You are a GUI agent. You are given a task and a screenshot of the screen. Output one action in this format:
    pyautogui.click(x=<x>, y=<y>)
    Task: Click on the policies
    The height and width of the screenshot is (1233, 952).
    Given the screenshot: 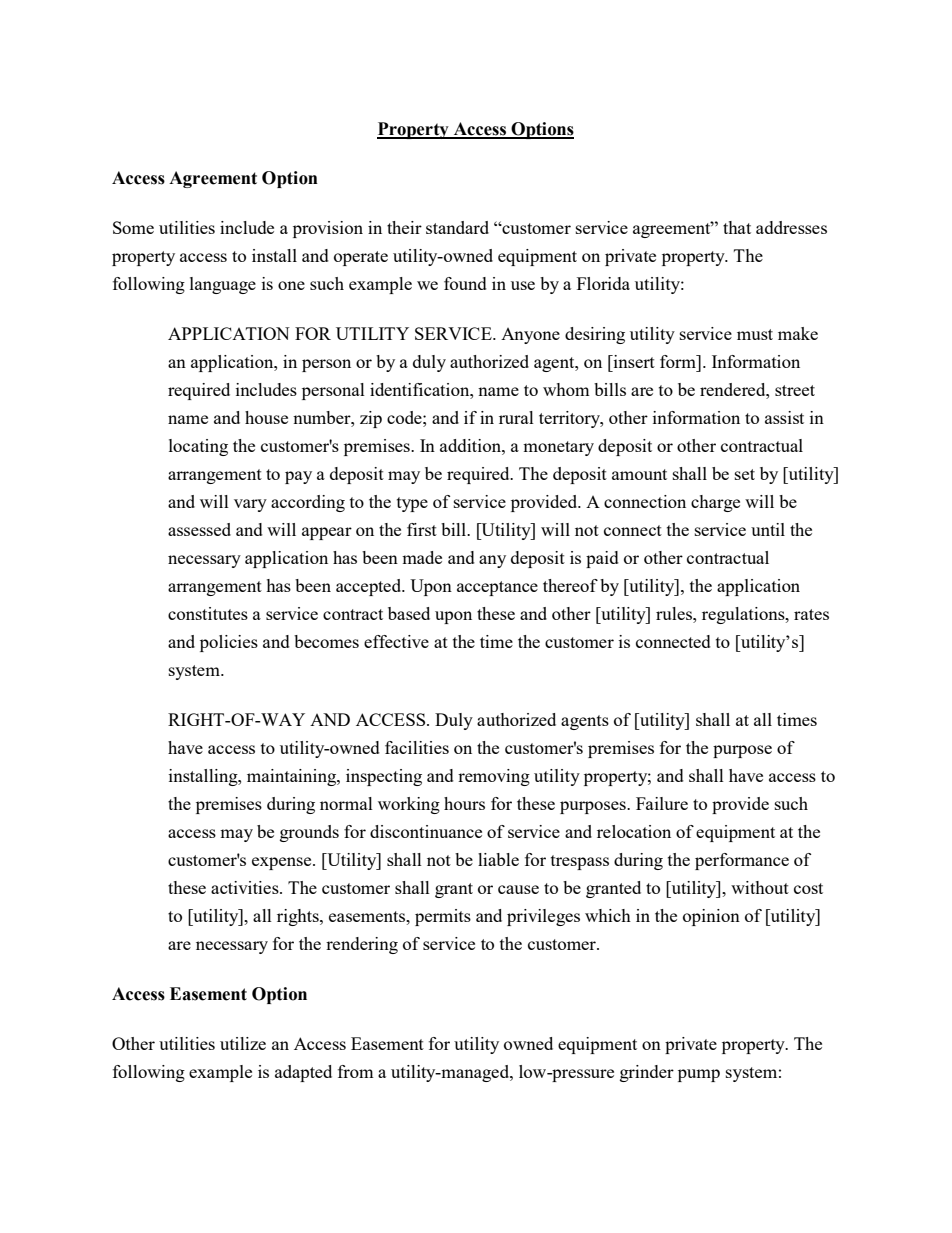 What is the action you would take?
    pyautogui.click(x=229, y=643)
